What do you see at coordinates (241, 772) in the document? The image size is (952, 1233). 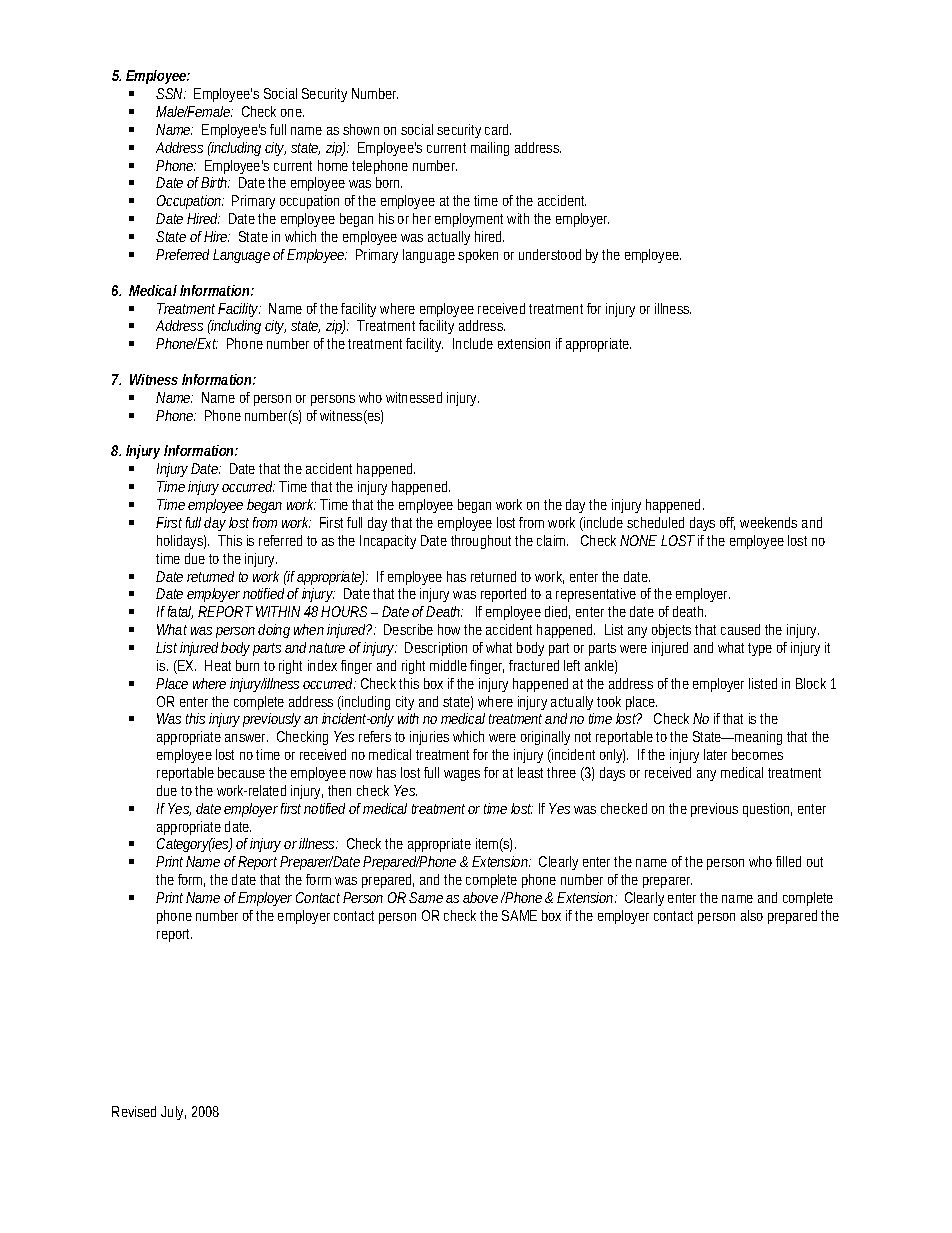 I see `because` at bounding box center [241, 772].
